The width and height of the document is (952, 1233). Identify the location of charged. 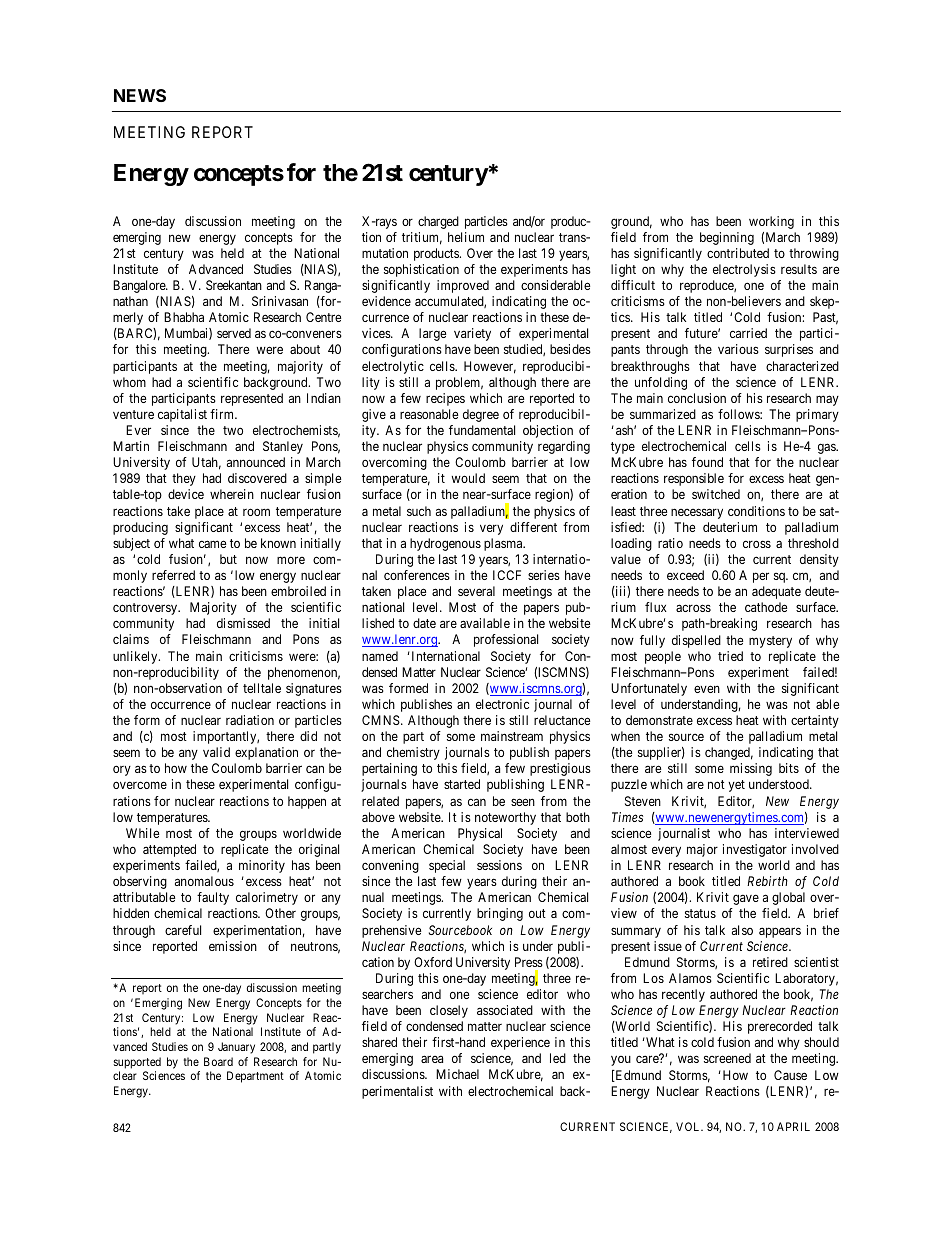
(438, 222).
